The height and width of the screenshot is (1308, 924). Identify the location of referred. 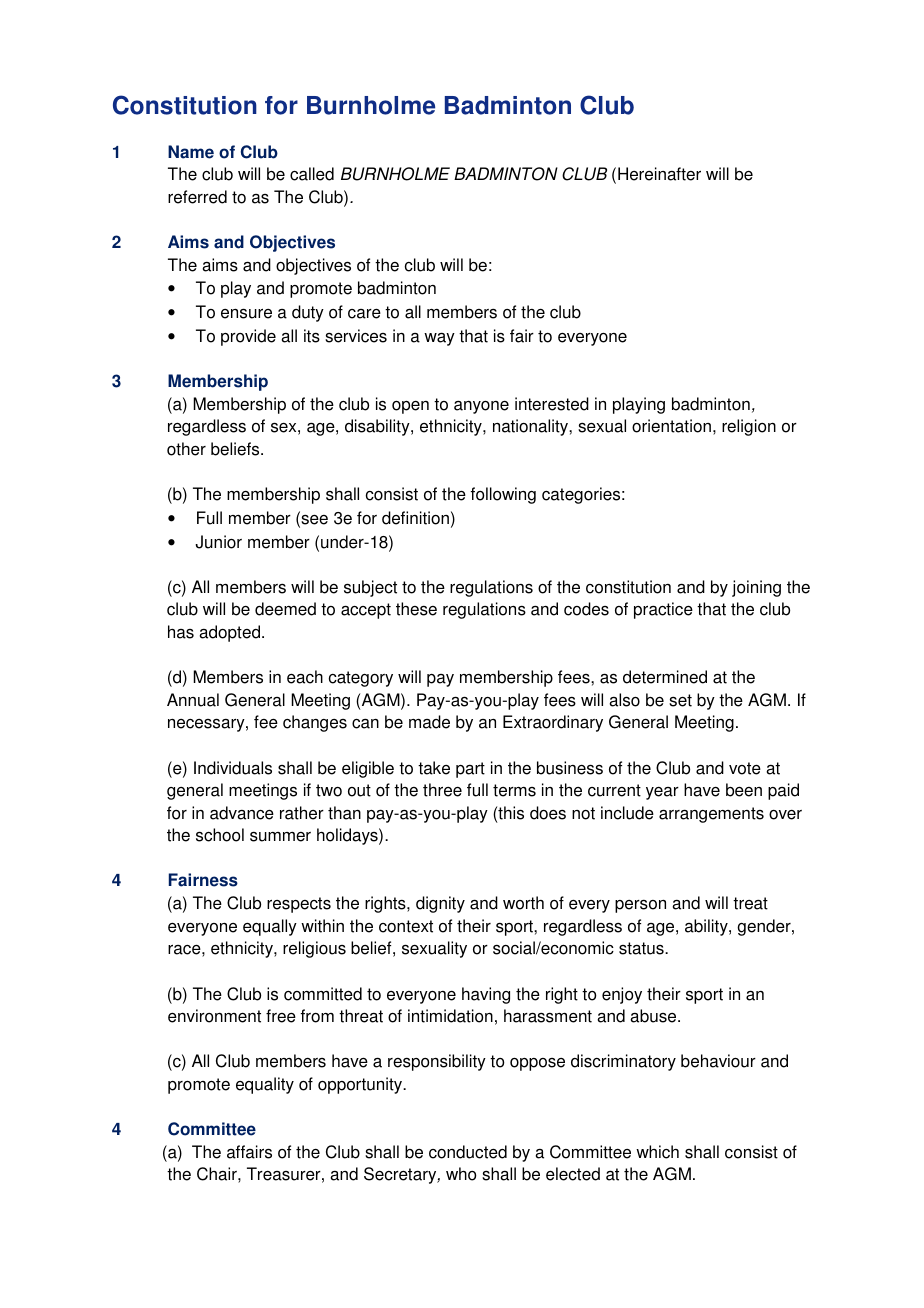
(197, 197).
